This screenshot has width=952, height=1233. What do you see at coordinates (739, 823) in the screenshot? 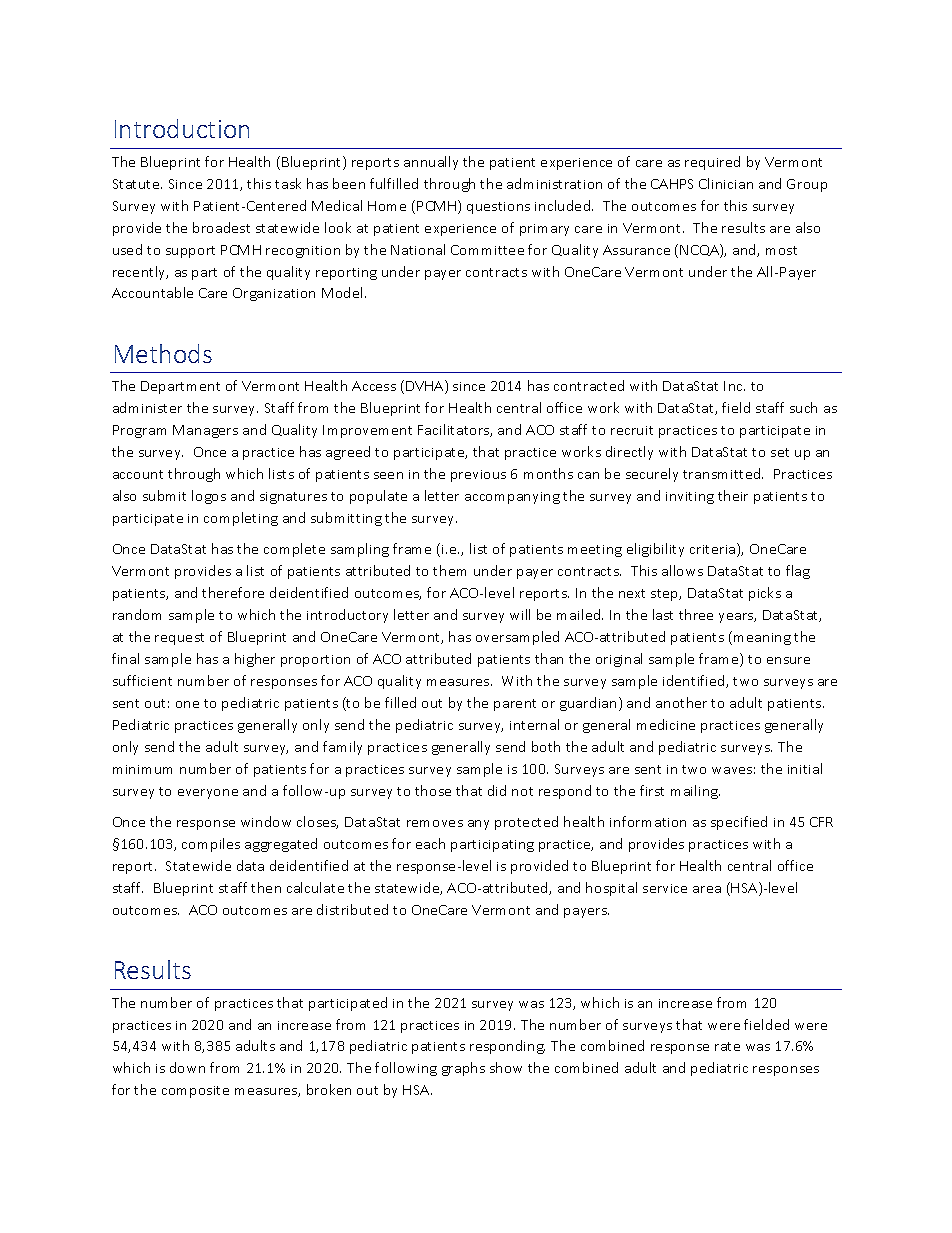
I see `specified` at bounding box center [739, 823].
